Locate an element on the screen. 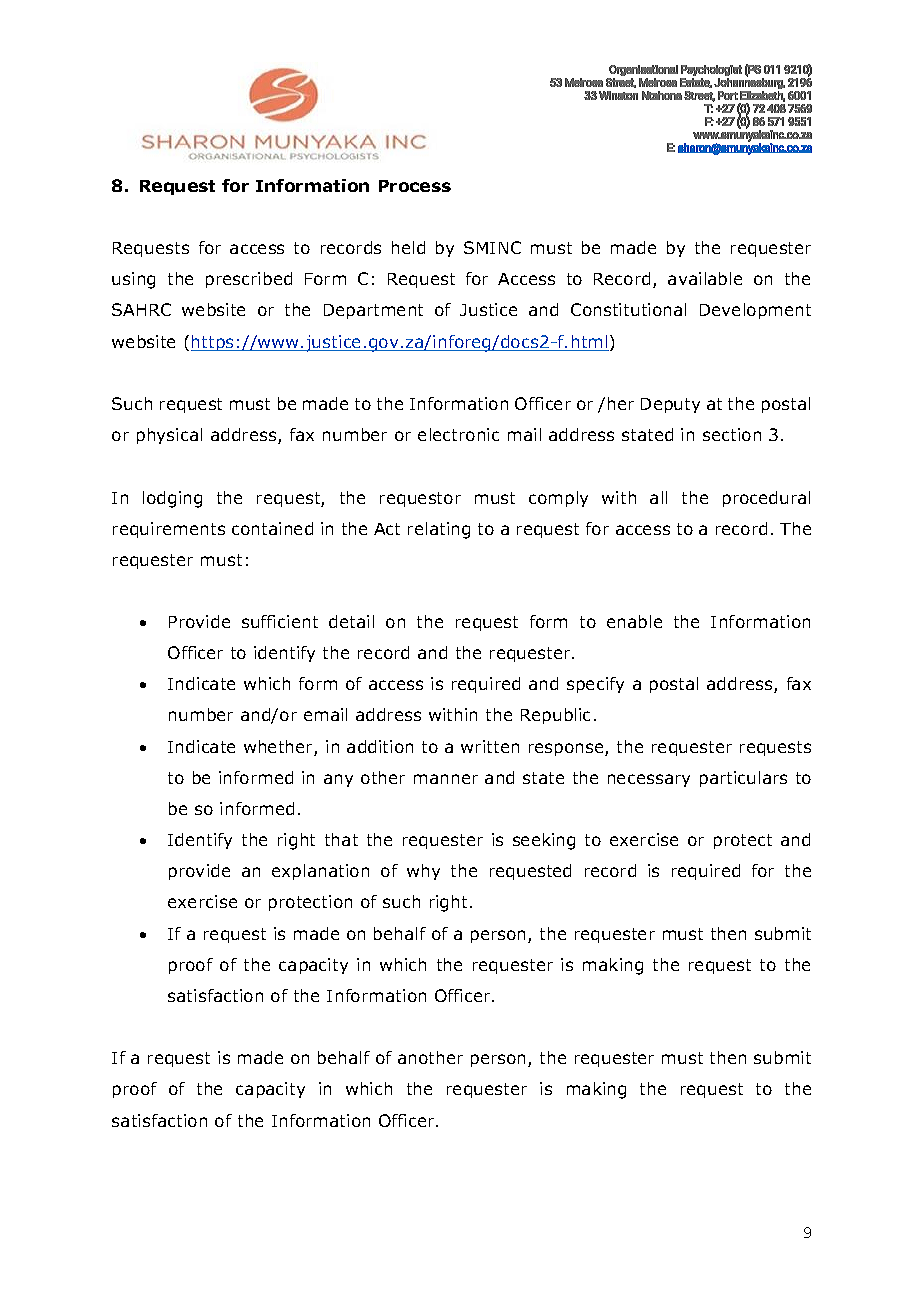 This screenshot has height=1308, width=924. enable is located at coordinates (634, 621).
